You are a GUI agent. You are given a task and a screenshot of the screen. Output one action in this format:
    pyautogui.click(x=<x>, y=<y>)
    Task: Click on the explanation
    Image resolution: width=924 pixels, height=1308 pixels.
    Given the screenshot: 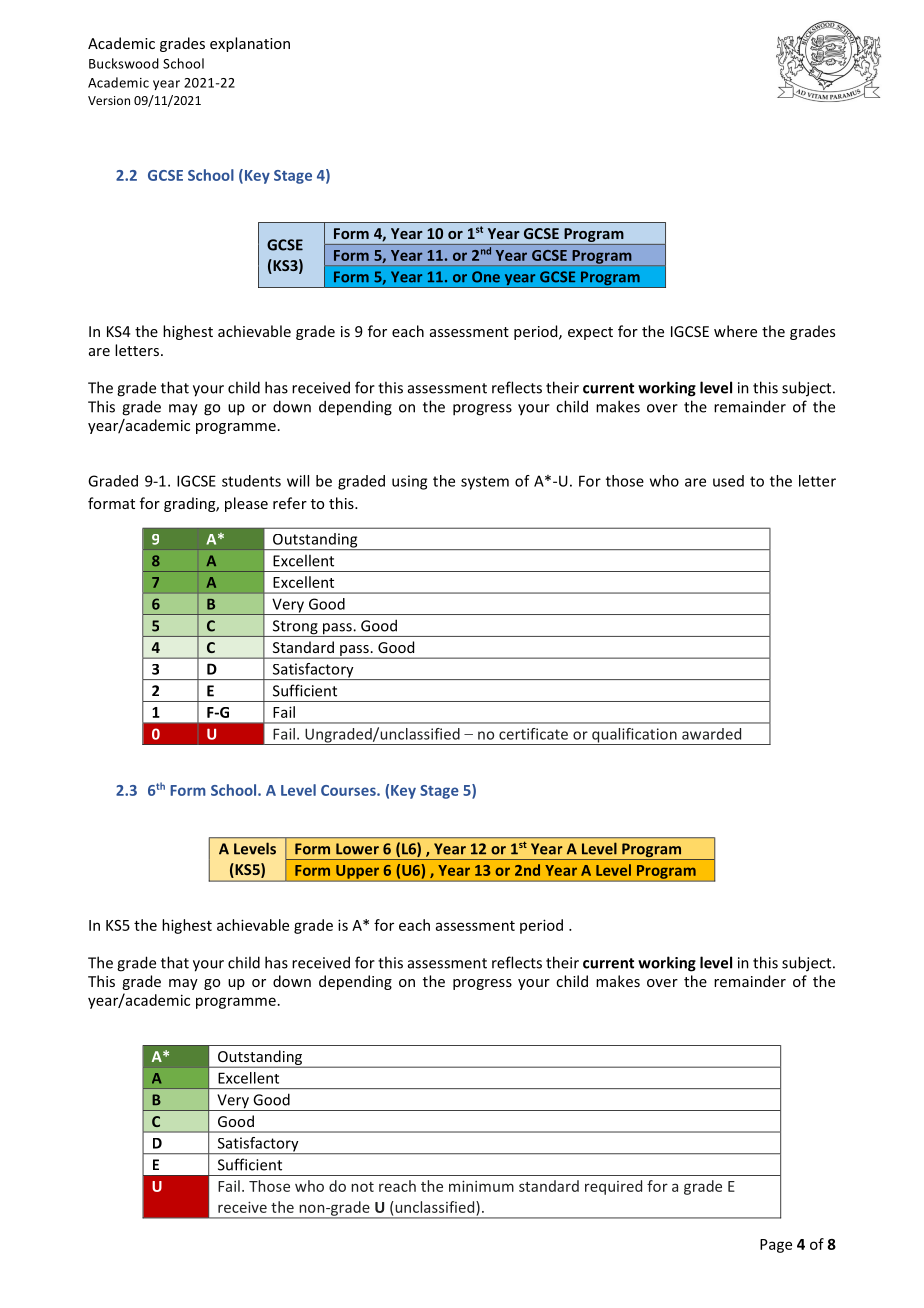 What is the action you would take?
    pyautogui.click(x=250, y=44)
